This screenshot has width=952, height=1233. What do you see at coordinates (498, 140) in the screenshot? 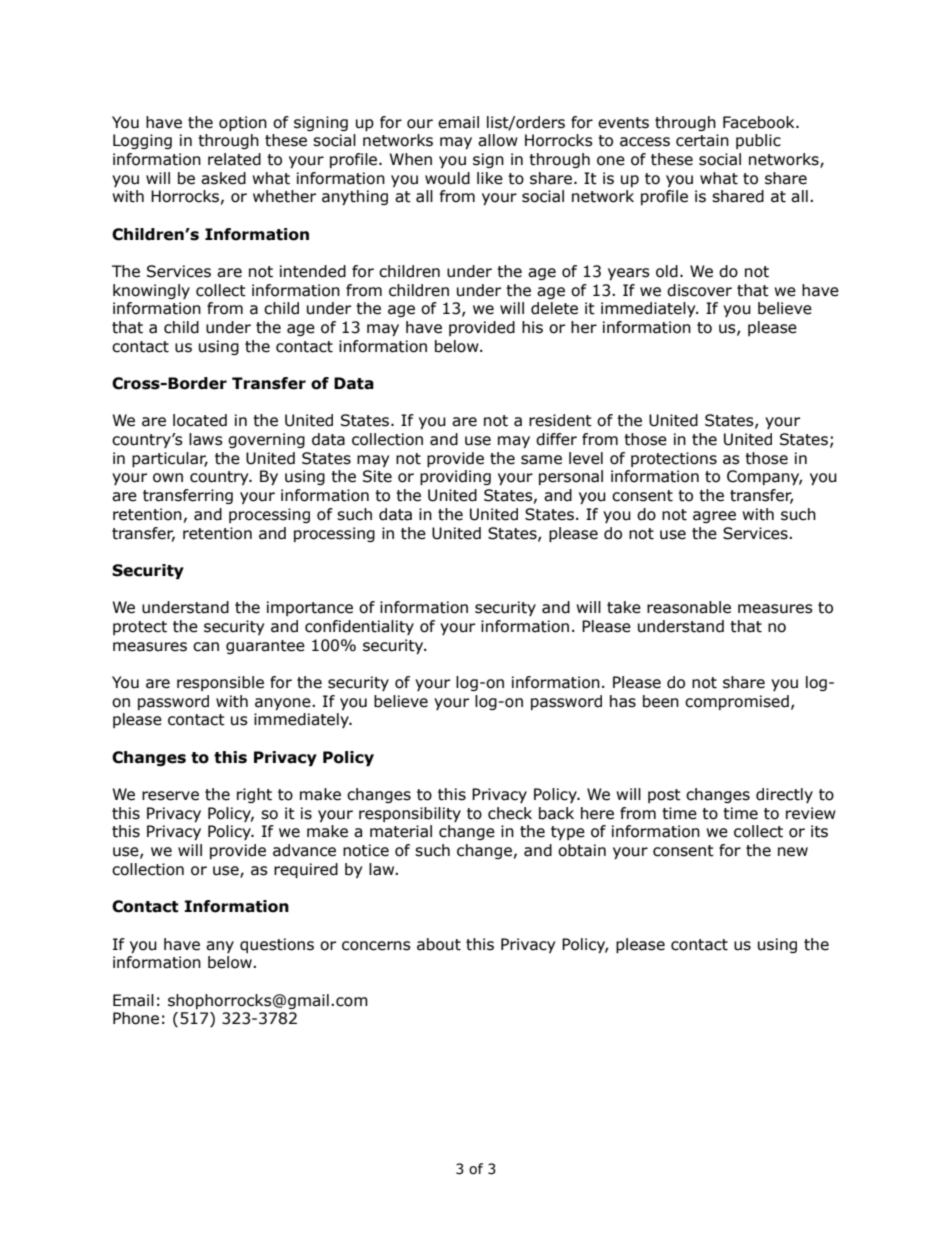
I see `allow` at bounding box center [498, 140].
